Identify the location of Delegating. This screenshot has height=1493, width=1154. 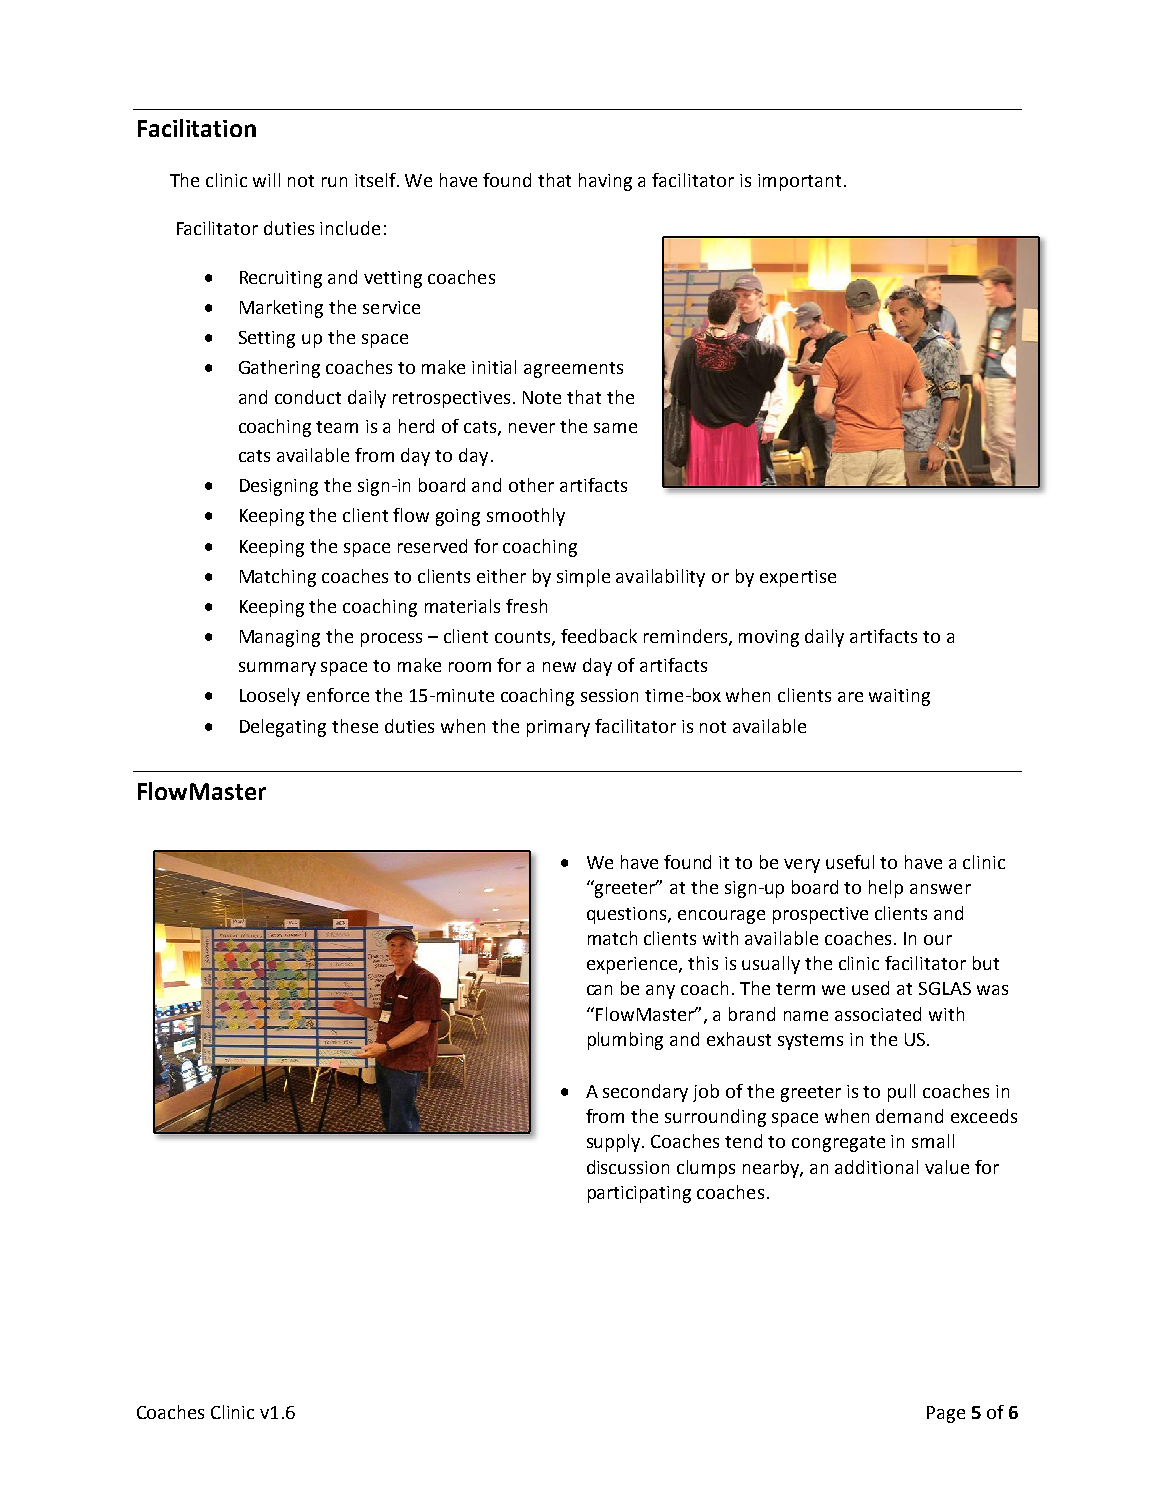
(283, 728).
